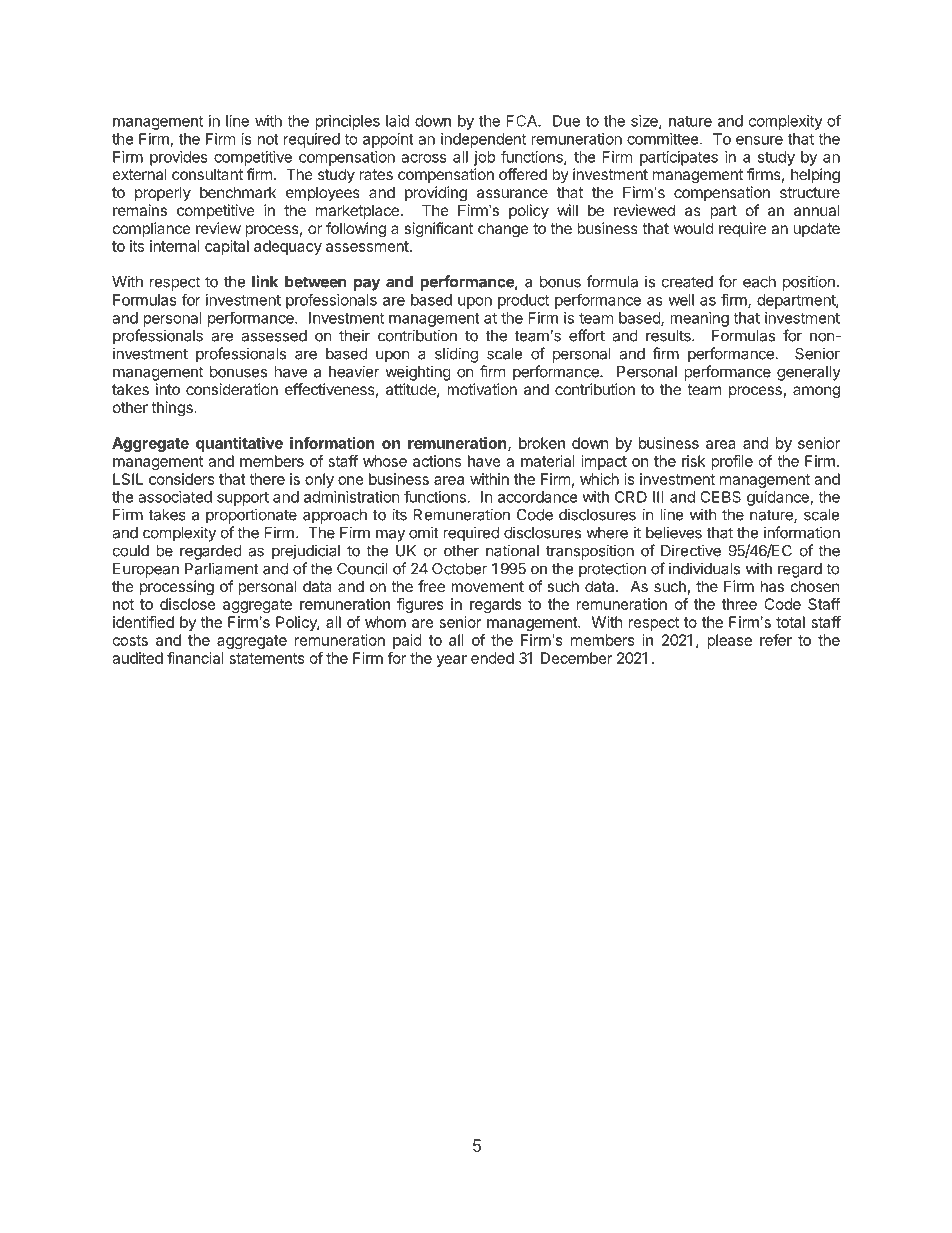  I want to click on proportionate, so click(251, 516).
